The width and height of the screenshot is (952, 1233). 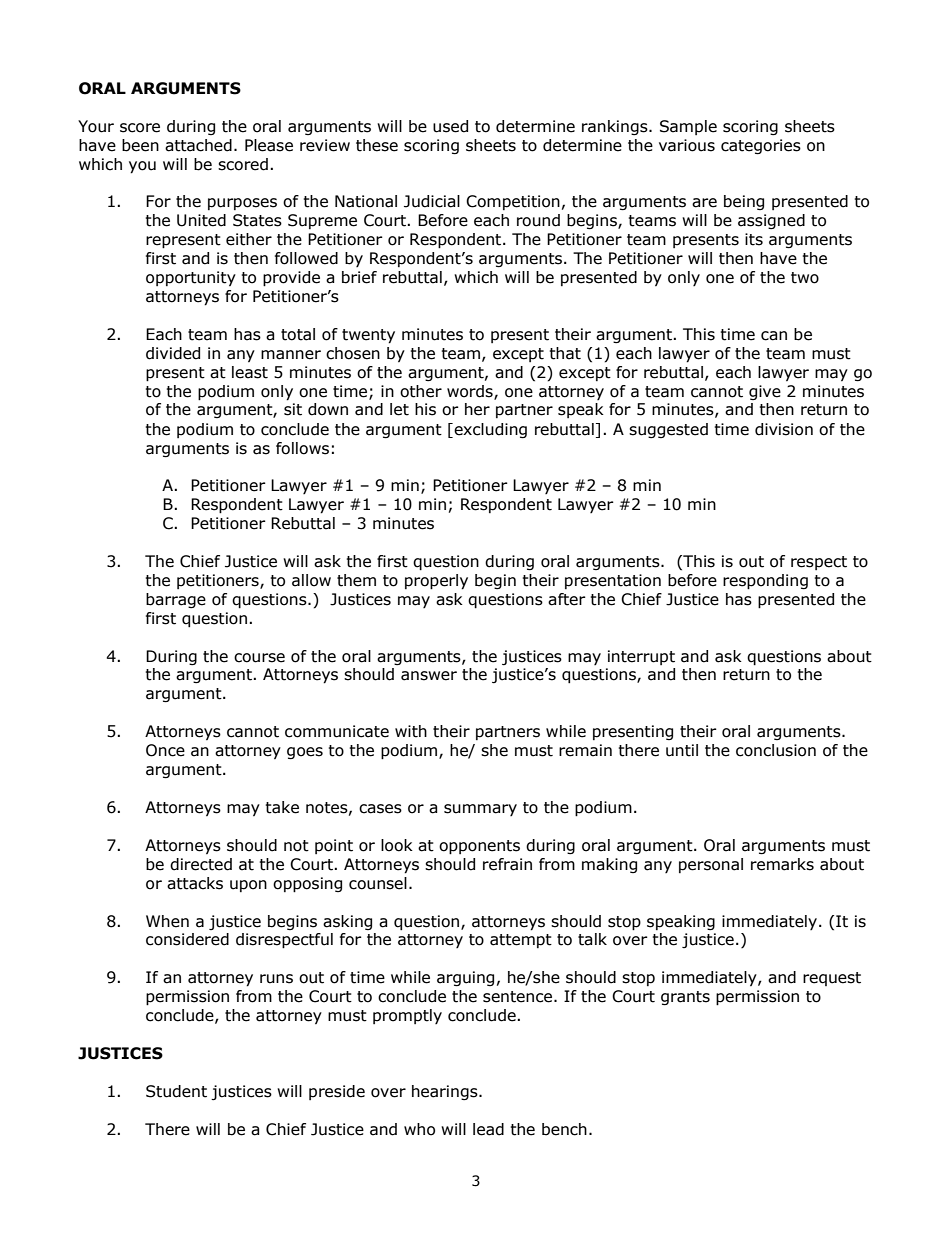 I want to click on follows, so click(x=302, y=448).
